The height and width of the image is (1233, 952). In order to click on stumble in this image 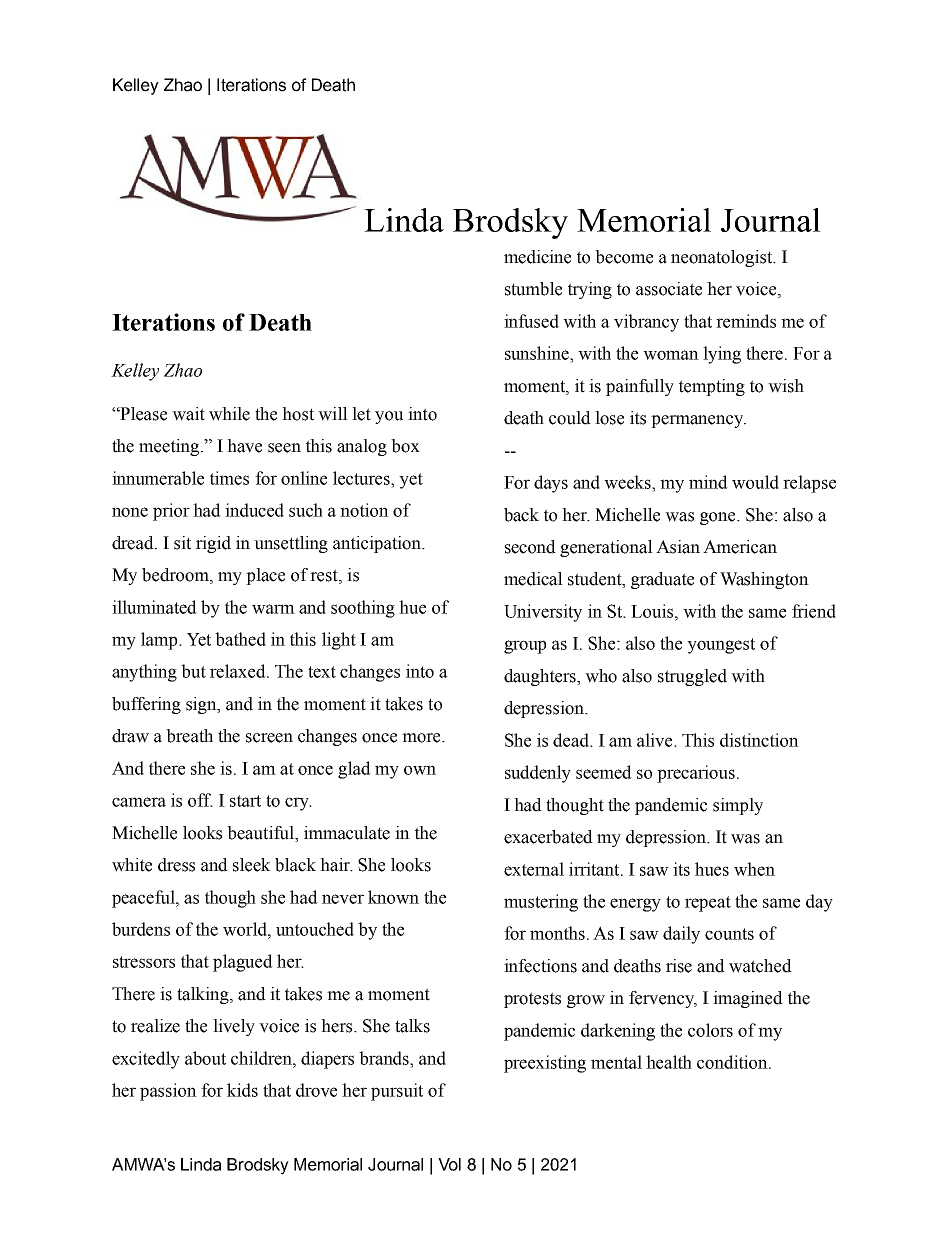, I will do `click(533, 289)`.
